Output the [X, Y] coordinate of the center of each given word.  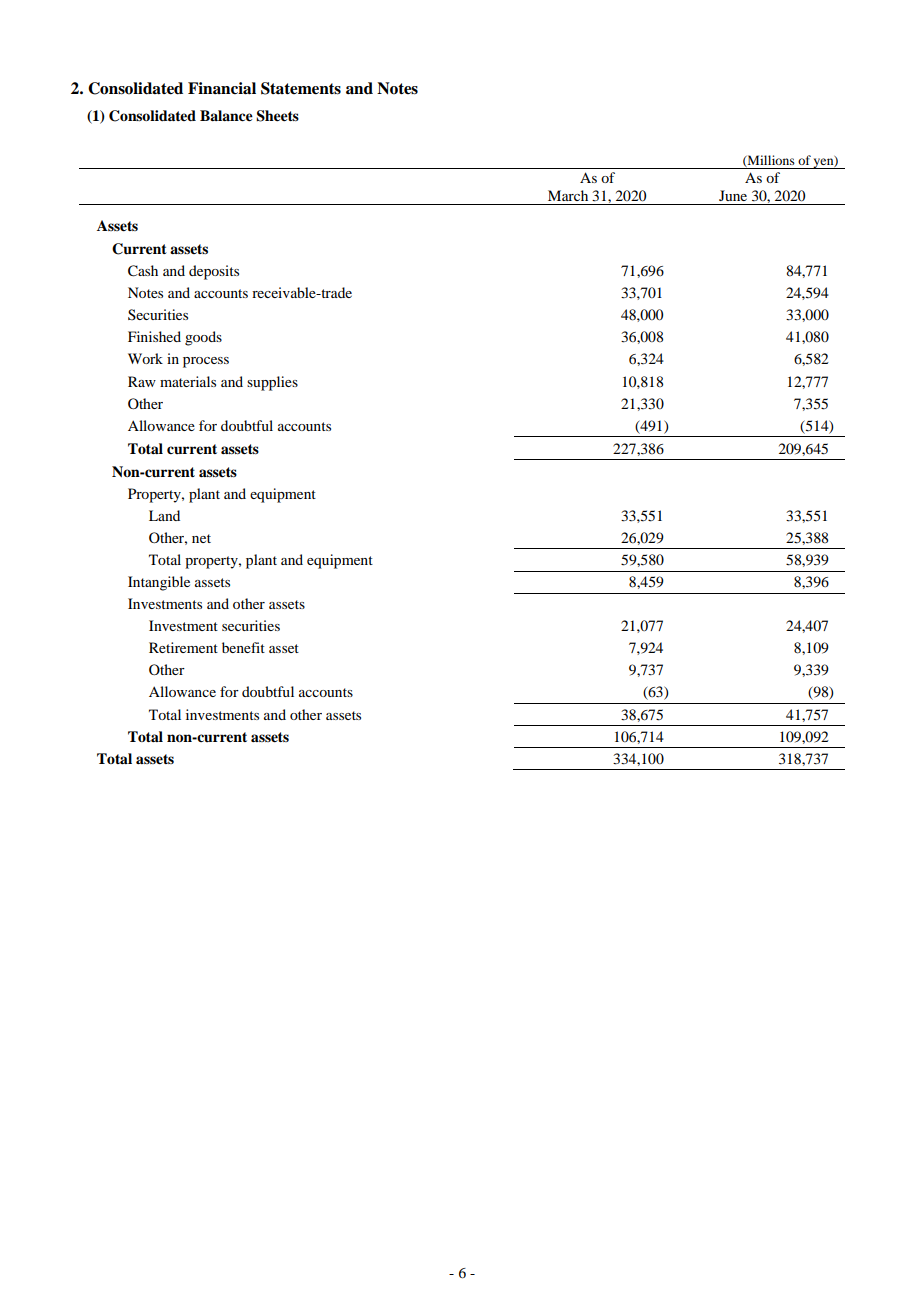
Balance [226, 116]
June [733, 195]
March [568, 195]
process [206, 362]
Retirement [183, 647]
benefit [243, 647]
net [201, 538]
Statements [301, 88]
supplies [272, 383]
